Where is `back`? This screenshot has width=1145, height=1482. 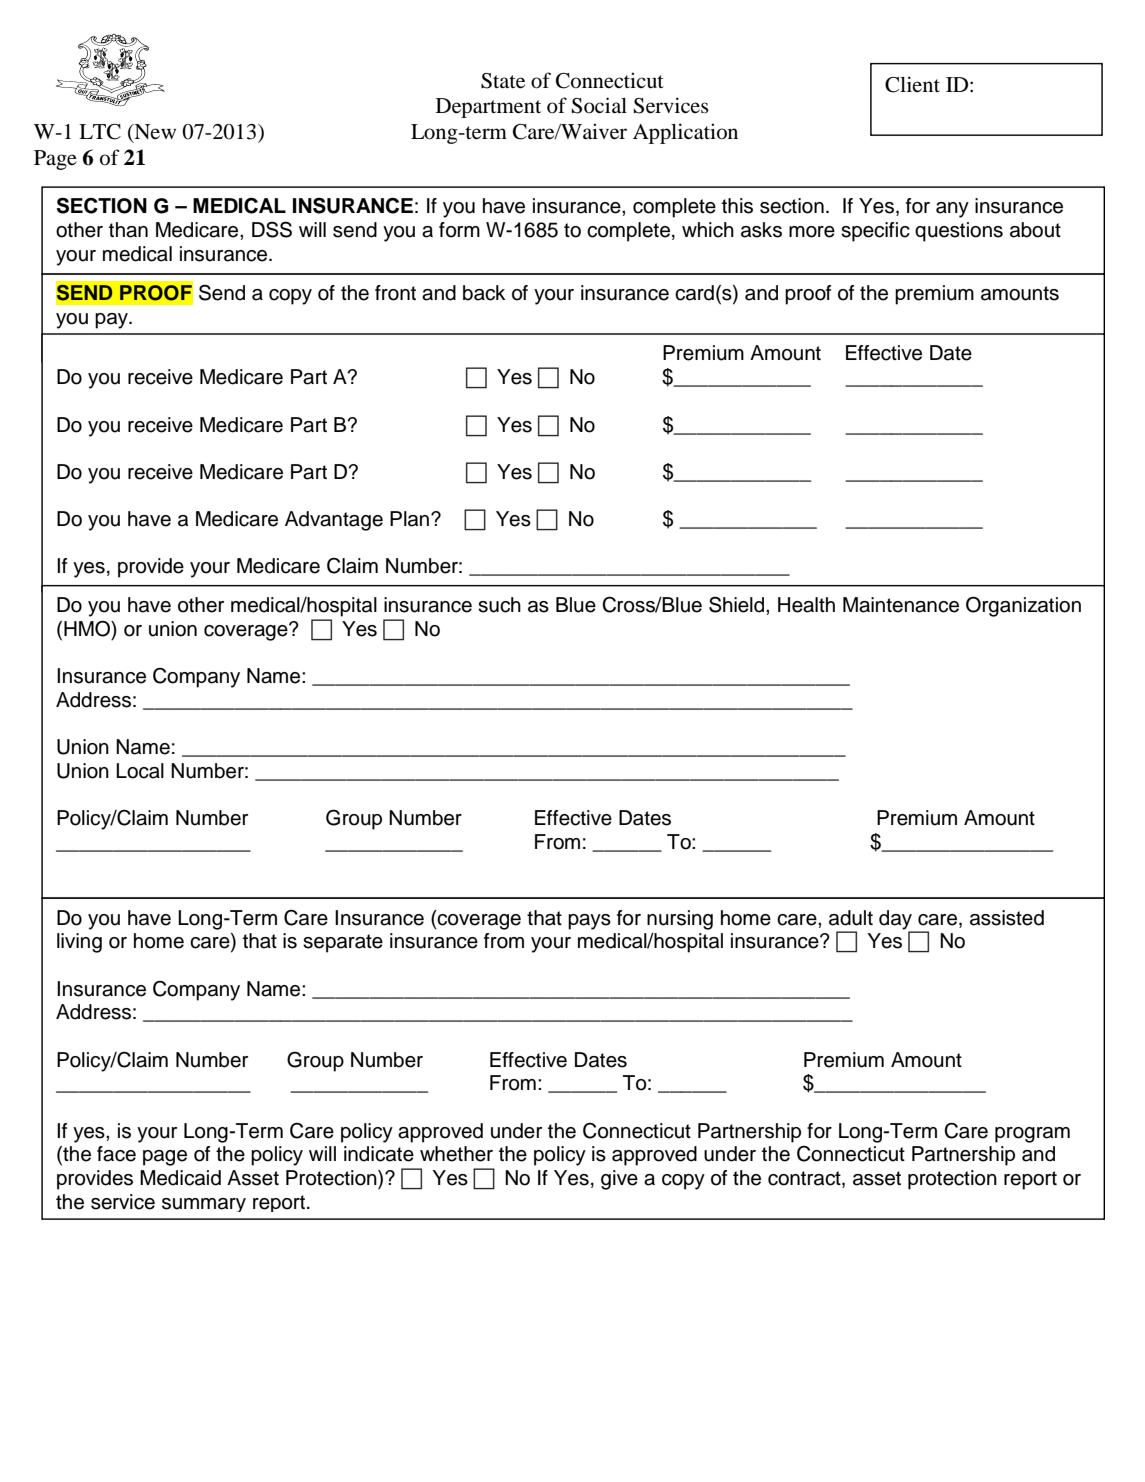
back is located at coordinates (484, 293).
